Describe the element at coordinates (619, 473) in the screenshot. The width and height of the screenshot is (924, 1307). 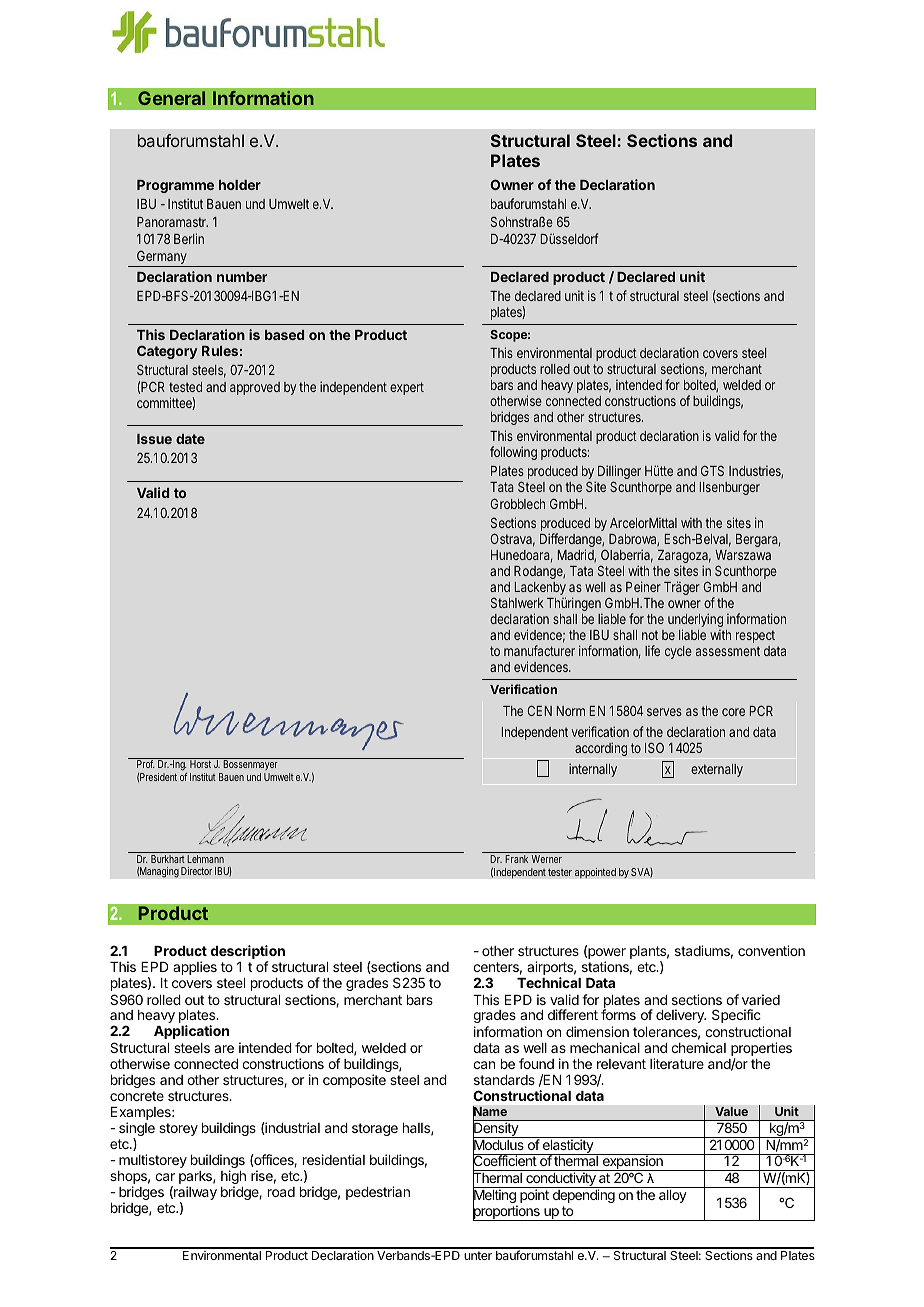
I see `Dillinger` at that location.
